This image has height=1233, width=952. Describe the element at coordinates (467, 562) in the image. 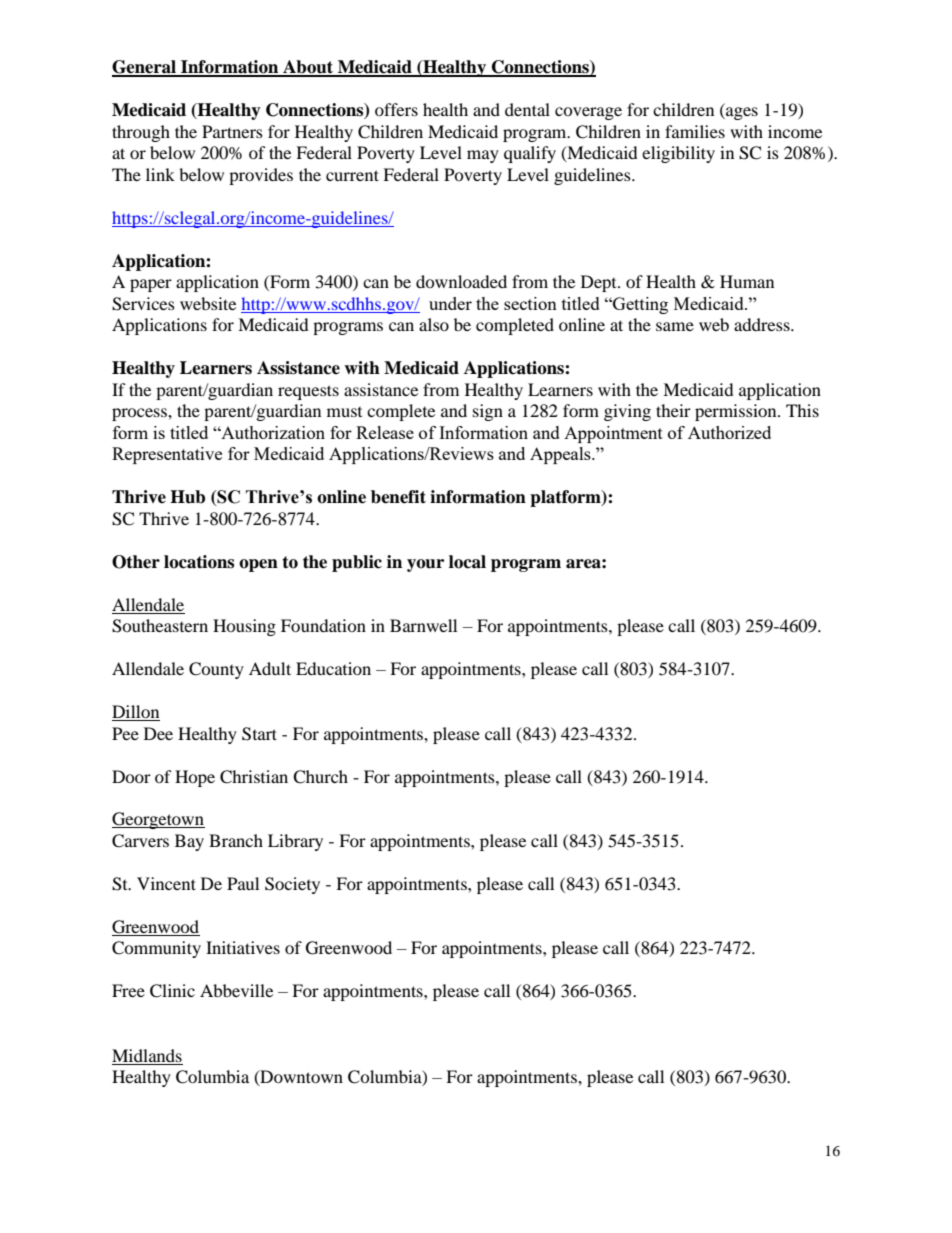

I see `local` at that location.
